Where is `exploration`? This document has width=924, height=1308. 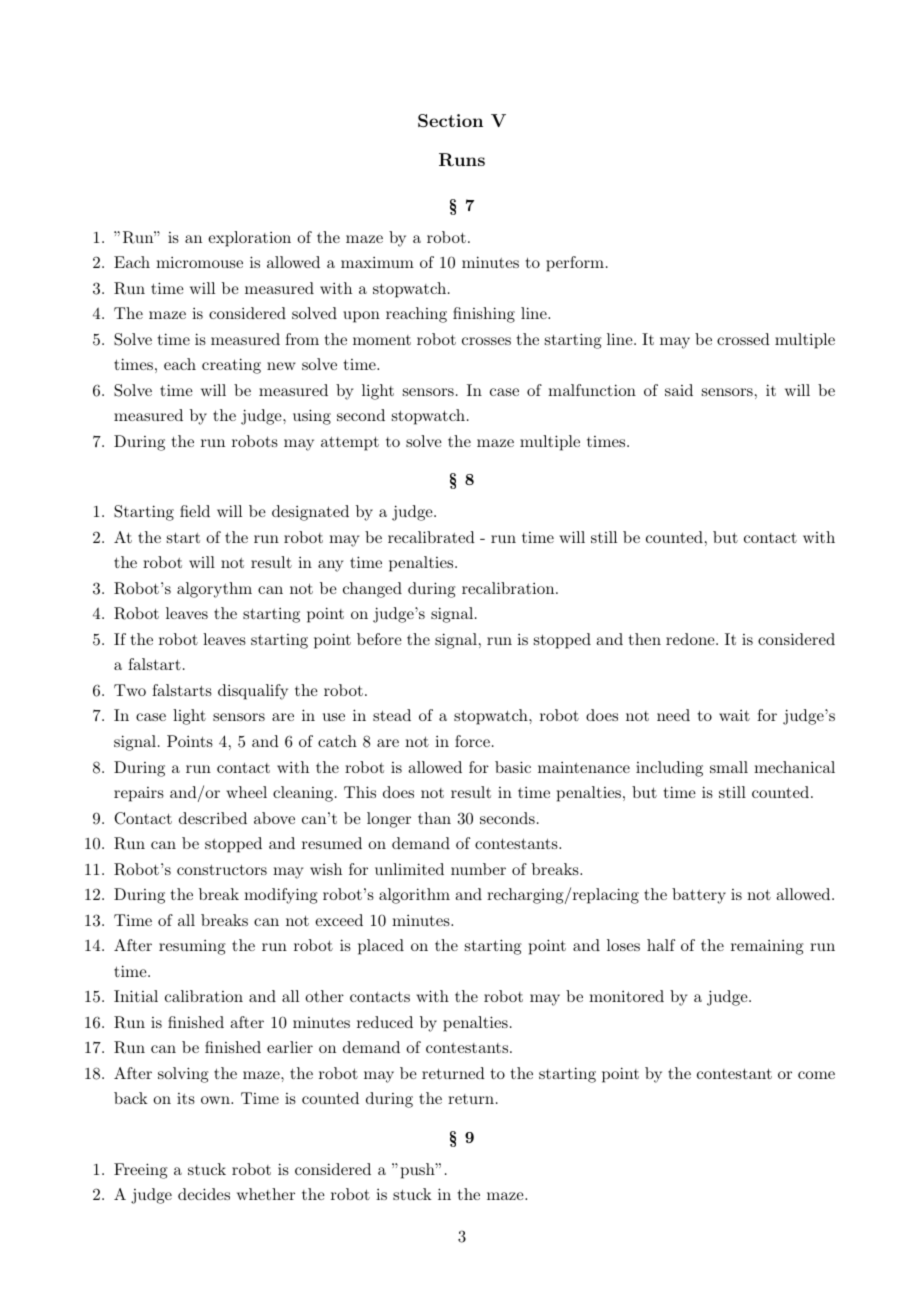 exploration is located at coordinates (249, 239).
